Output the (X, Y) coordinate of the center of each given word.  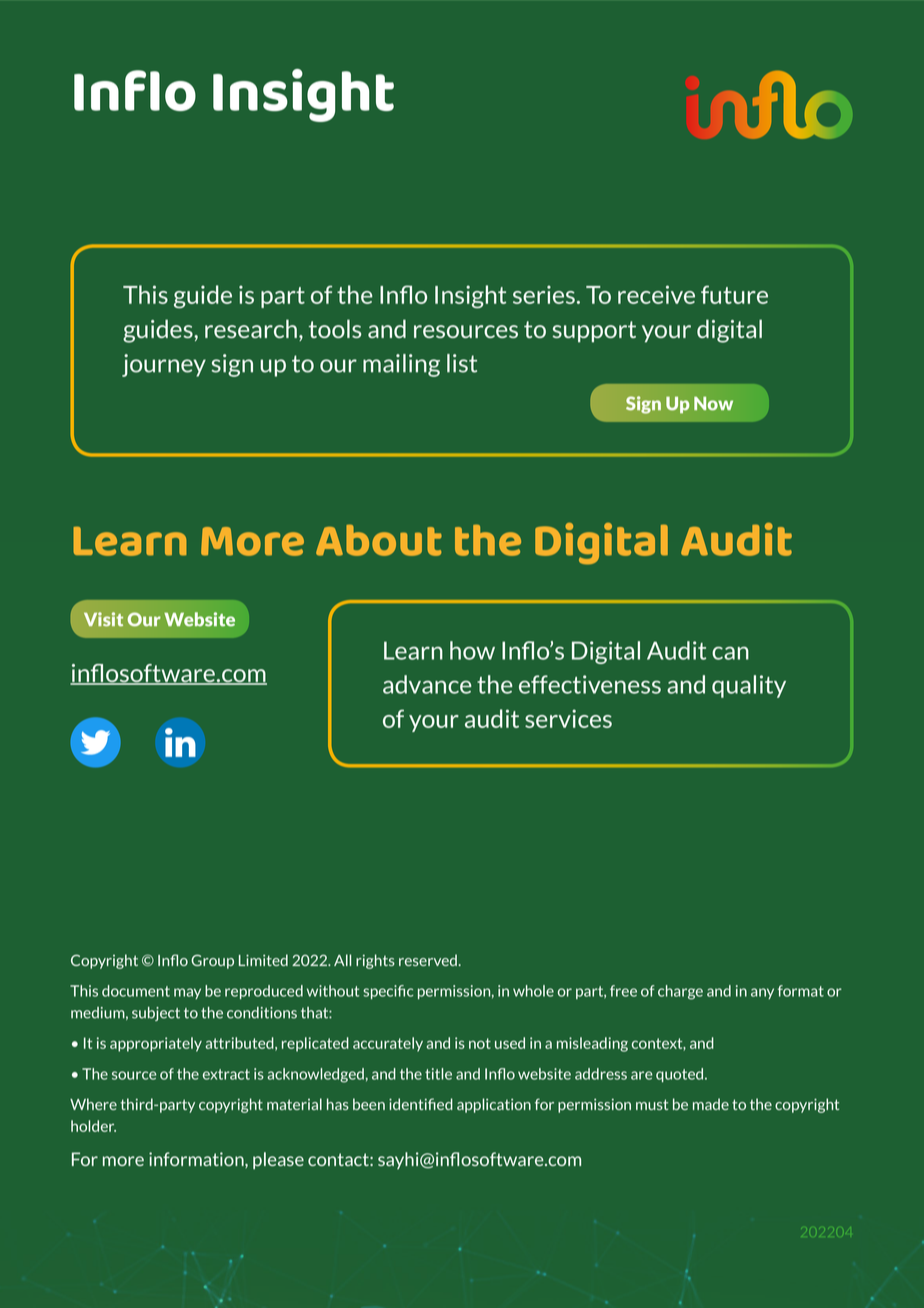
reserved (428, 960)
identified (421, 1104)
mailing (401, 365)
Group (212, 961)
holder (93, 1126)
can (730, 653)
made (711, 1104)
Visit (103, 619)
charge (680, 992)
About (379, 540)
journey (164, 365)
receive (656, 294)
